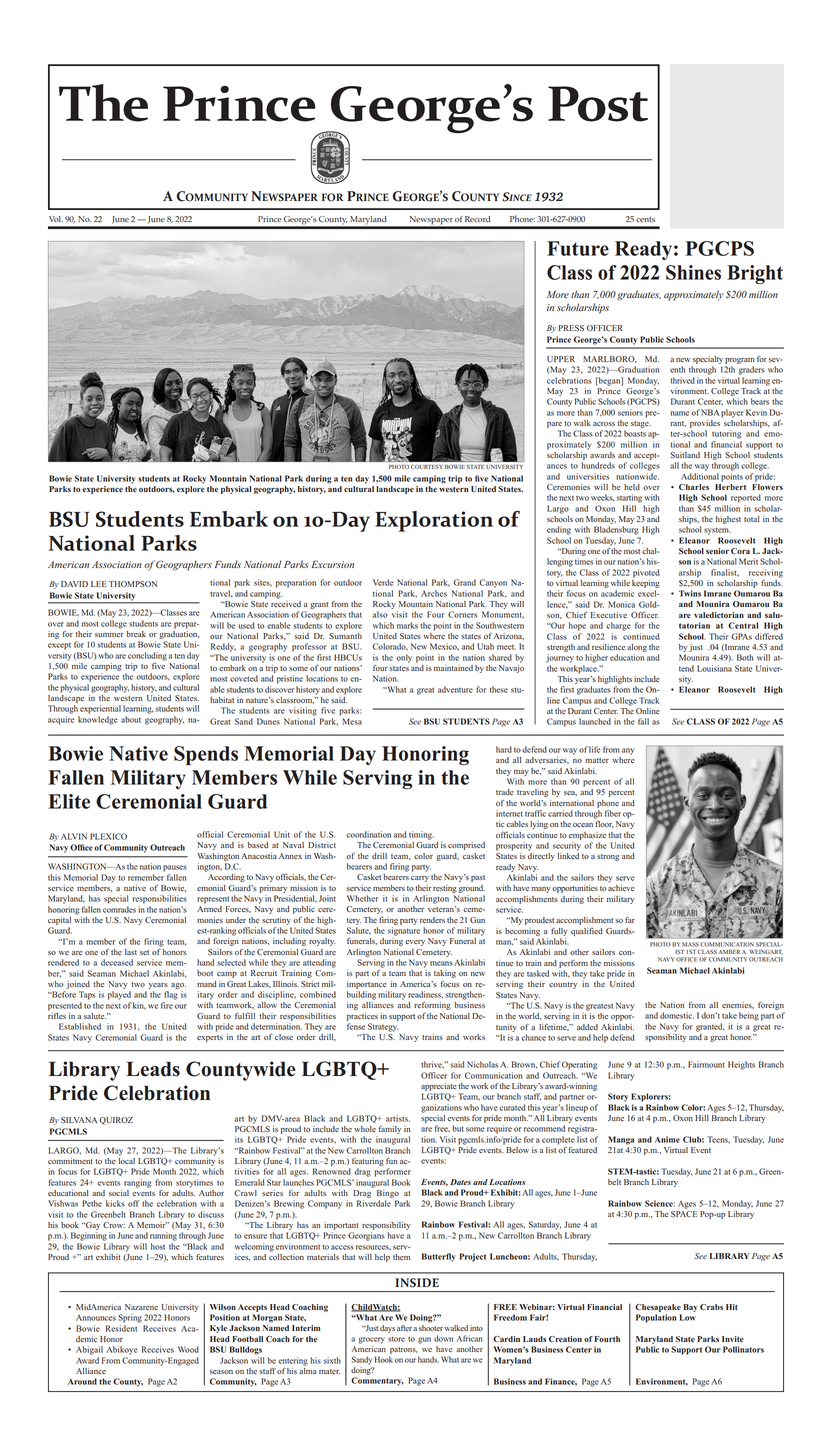  Describe the element at coordinates (630, 920) in the image. I see `far` at that location.
